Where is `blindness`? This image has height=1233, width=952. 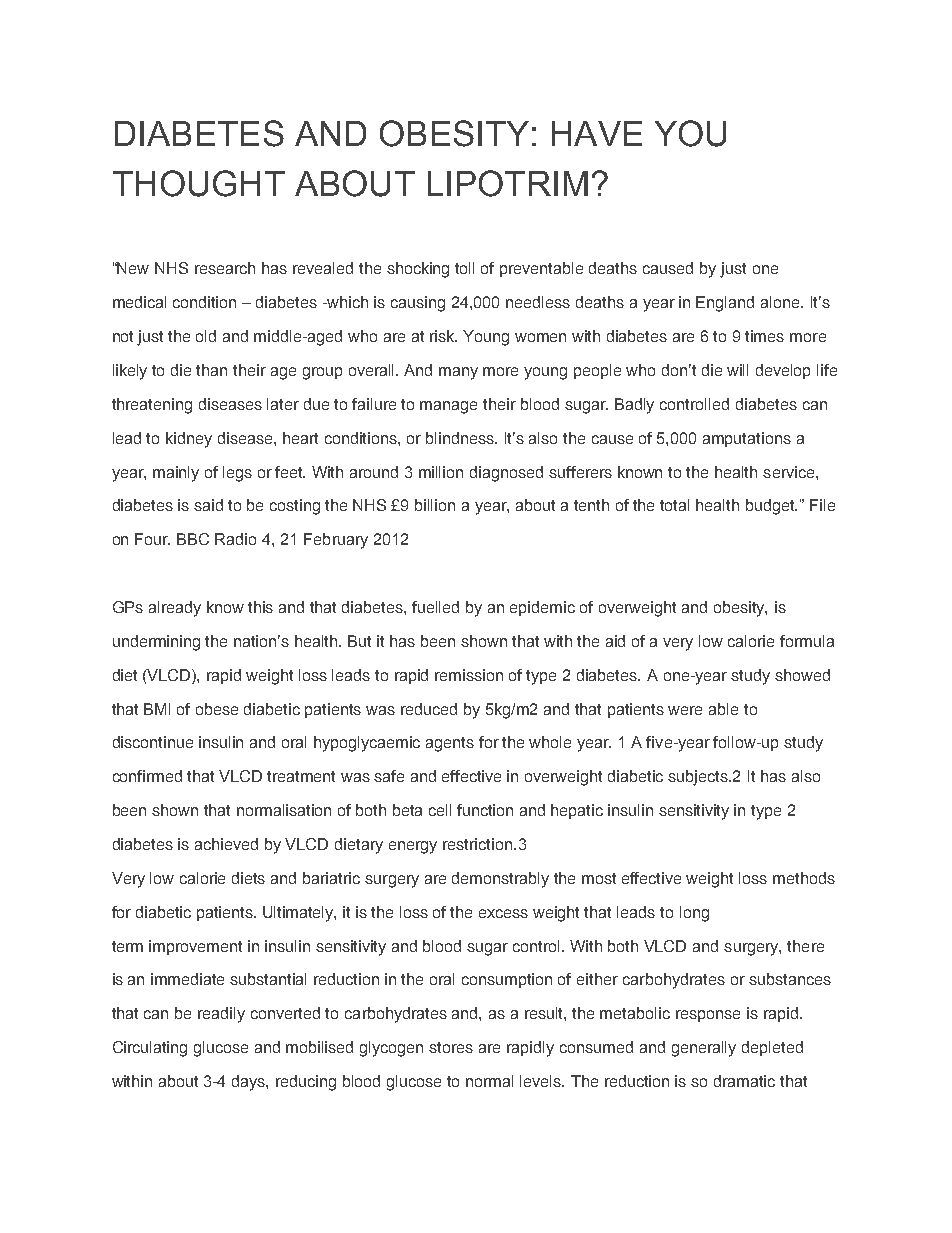 blindness is located at coordinates (461, 438).
